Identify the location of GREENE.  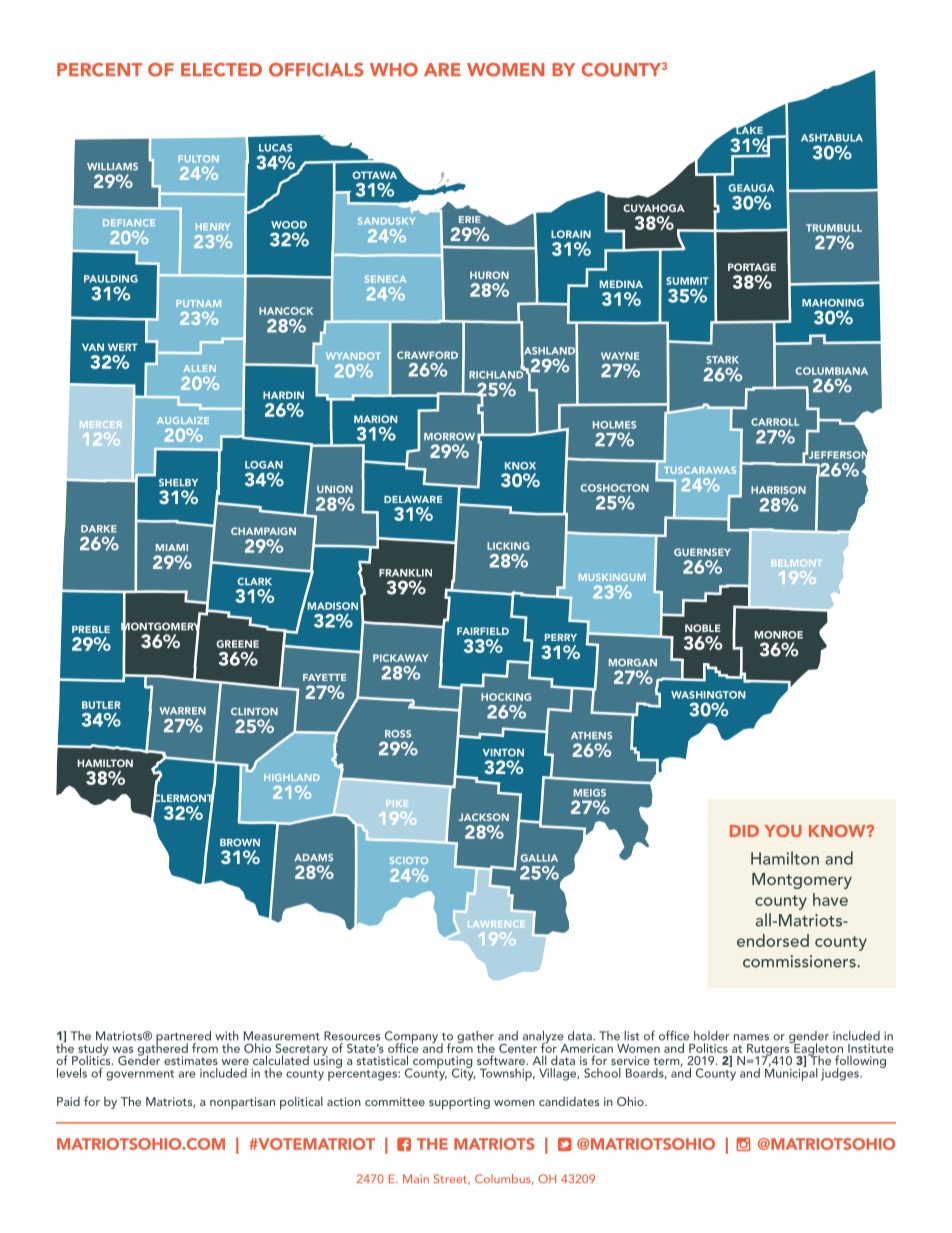
(237, 644).
